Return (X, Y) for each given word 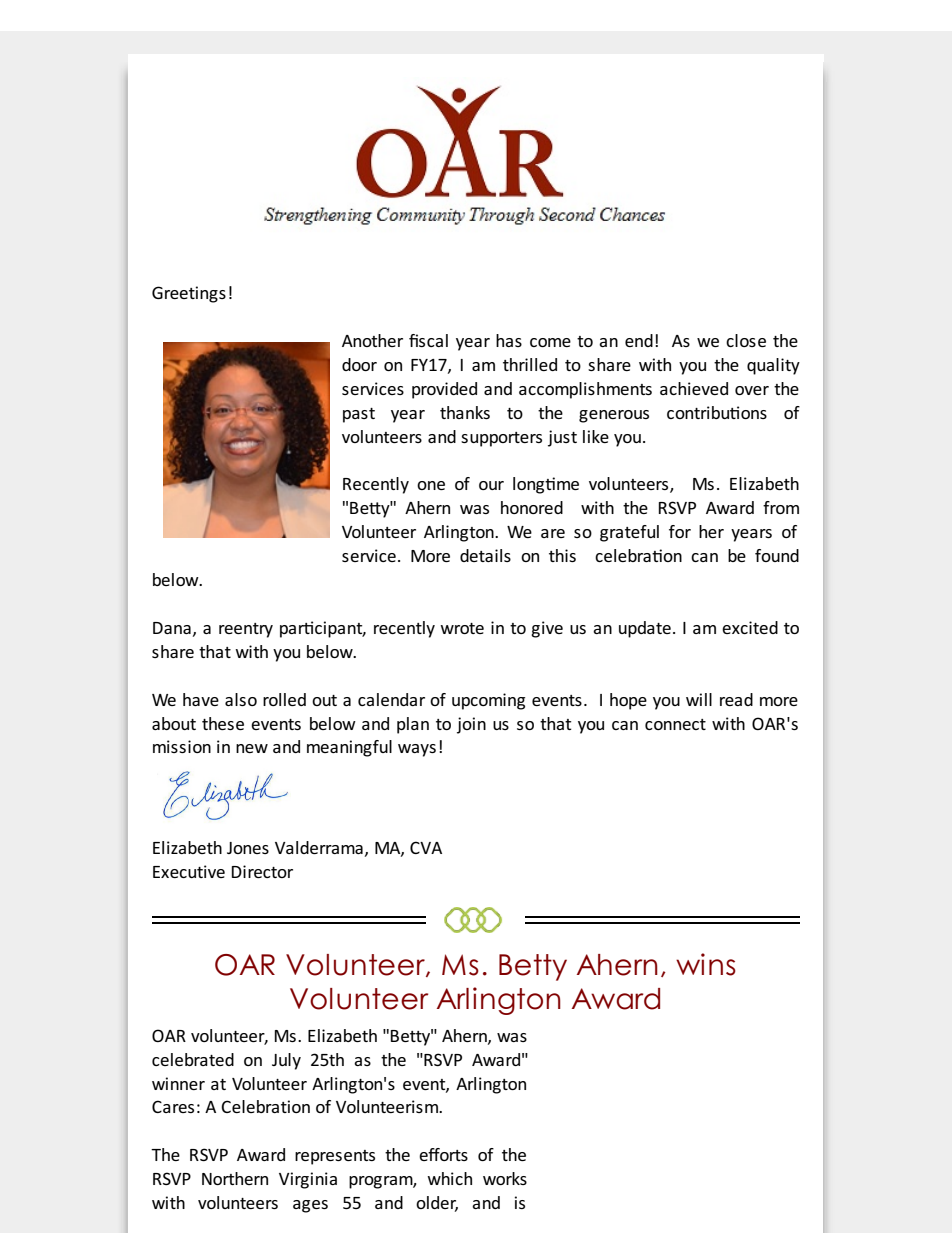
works (505, 1178)
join (471, 725)
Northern (235, 1178)
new (252, 748)
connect (675, 724)
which (449, 1178)
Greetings (189, 294)
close (746, 340)
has (509, 340)
